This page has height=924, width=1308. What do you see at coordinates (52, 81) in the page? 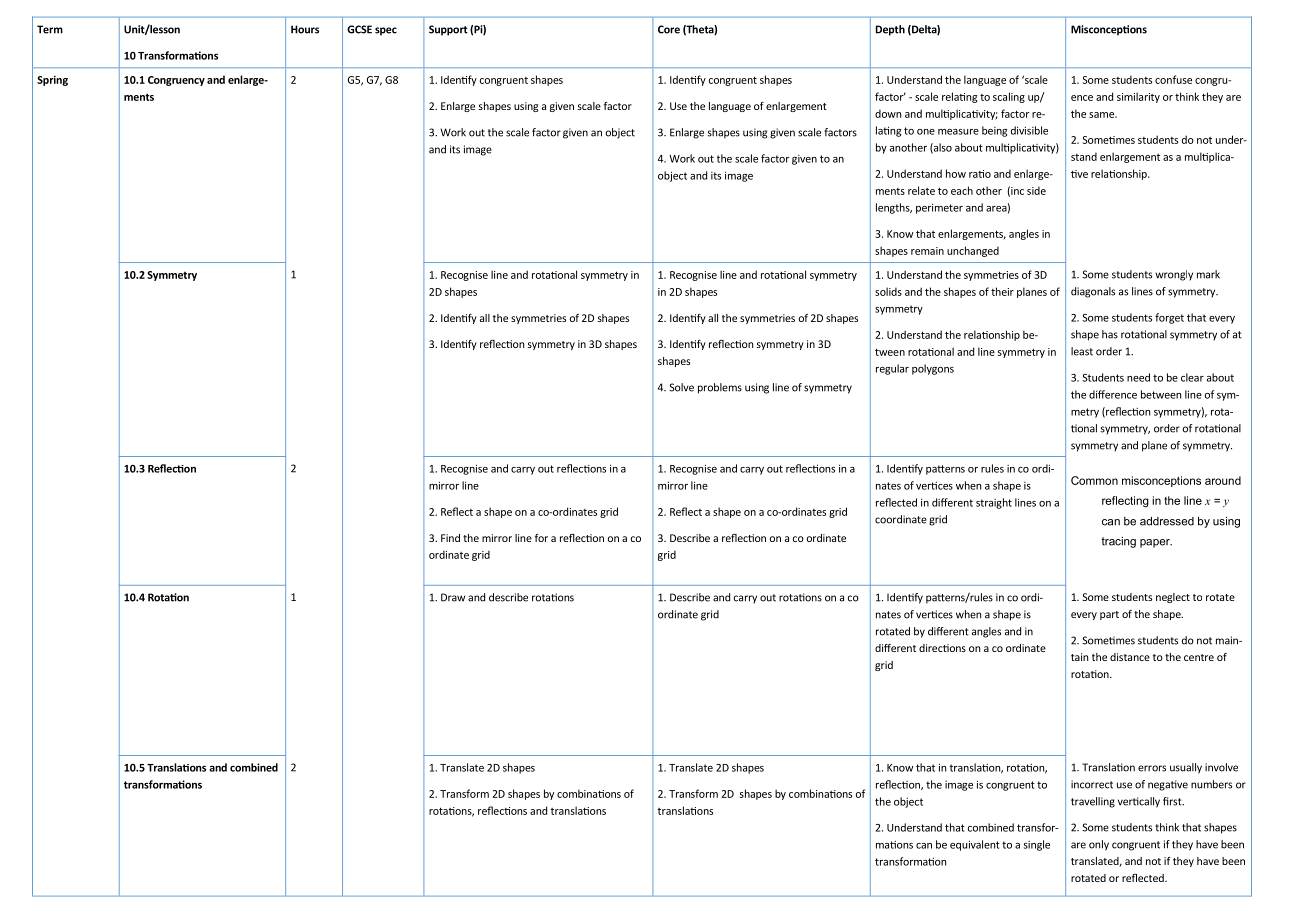
I see `Spring` at bounding box center [52, 81].
